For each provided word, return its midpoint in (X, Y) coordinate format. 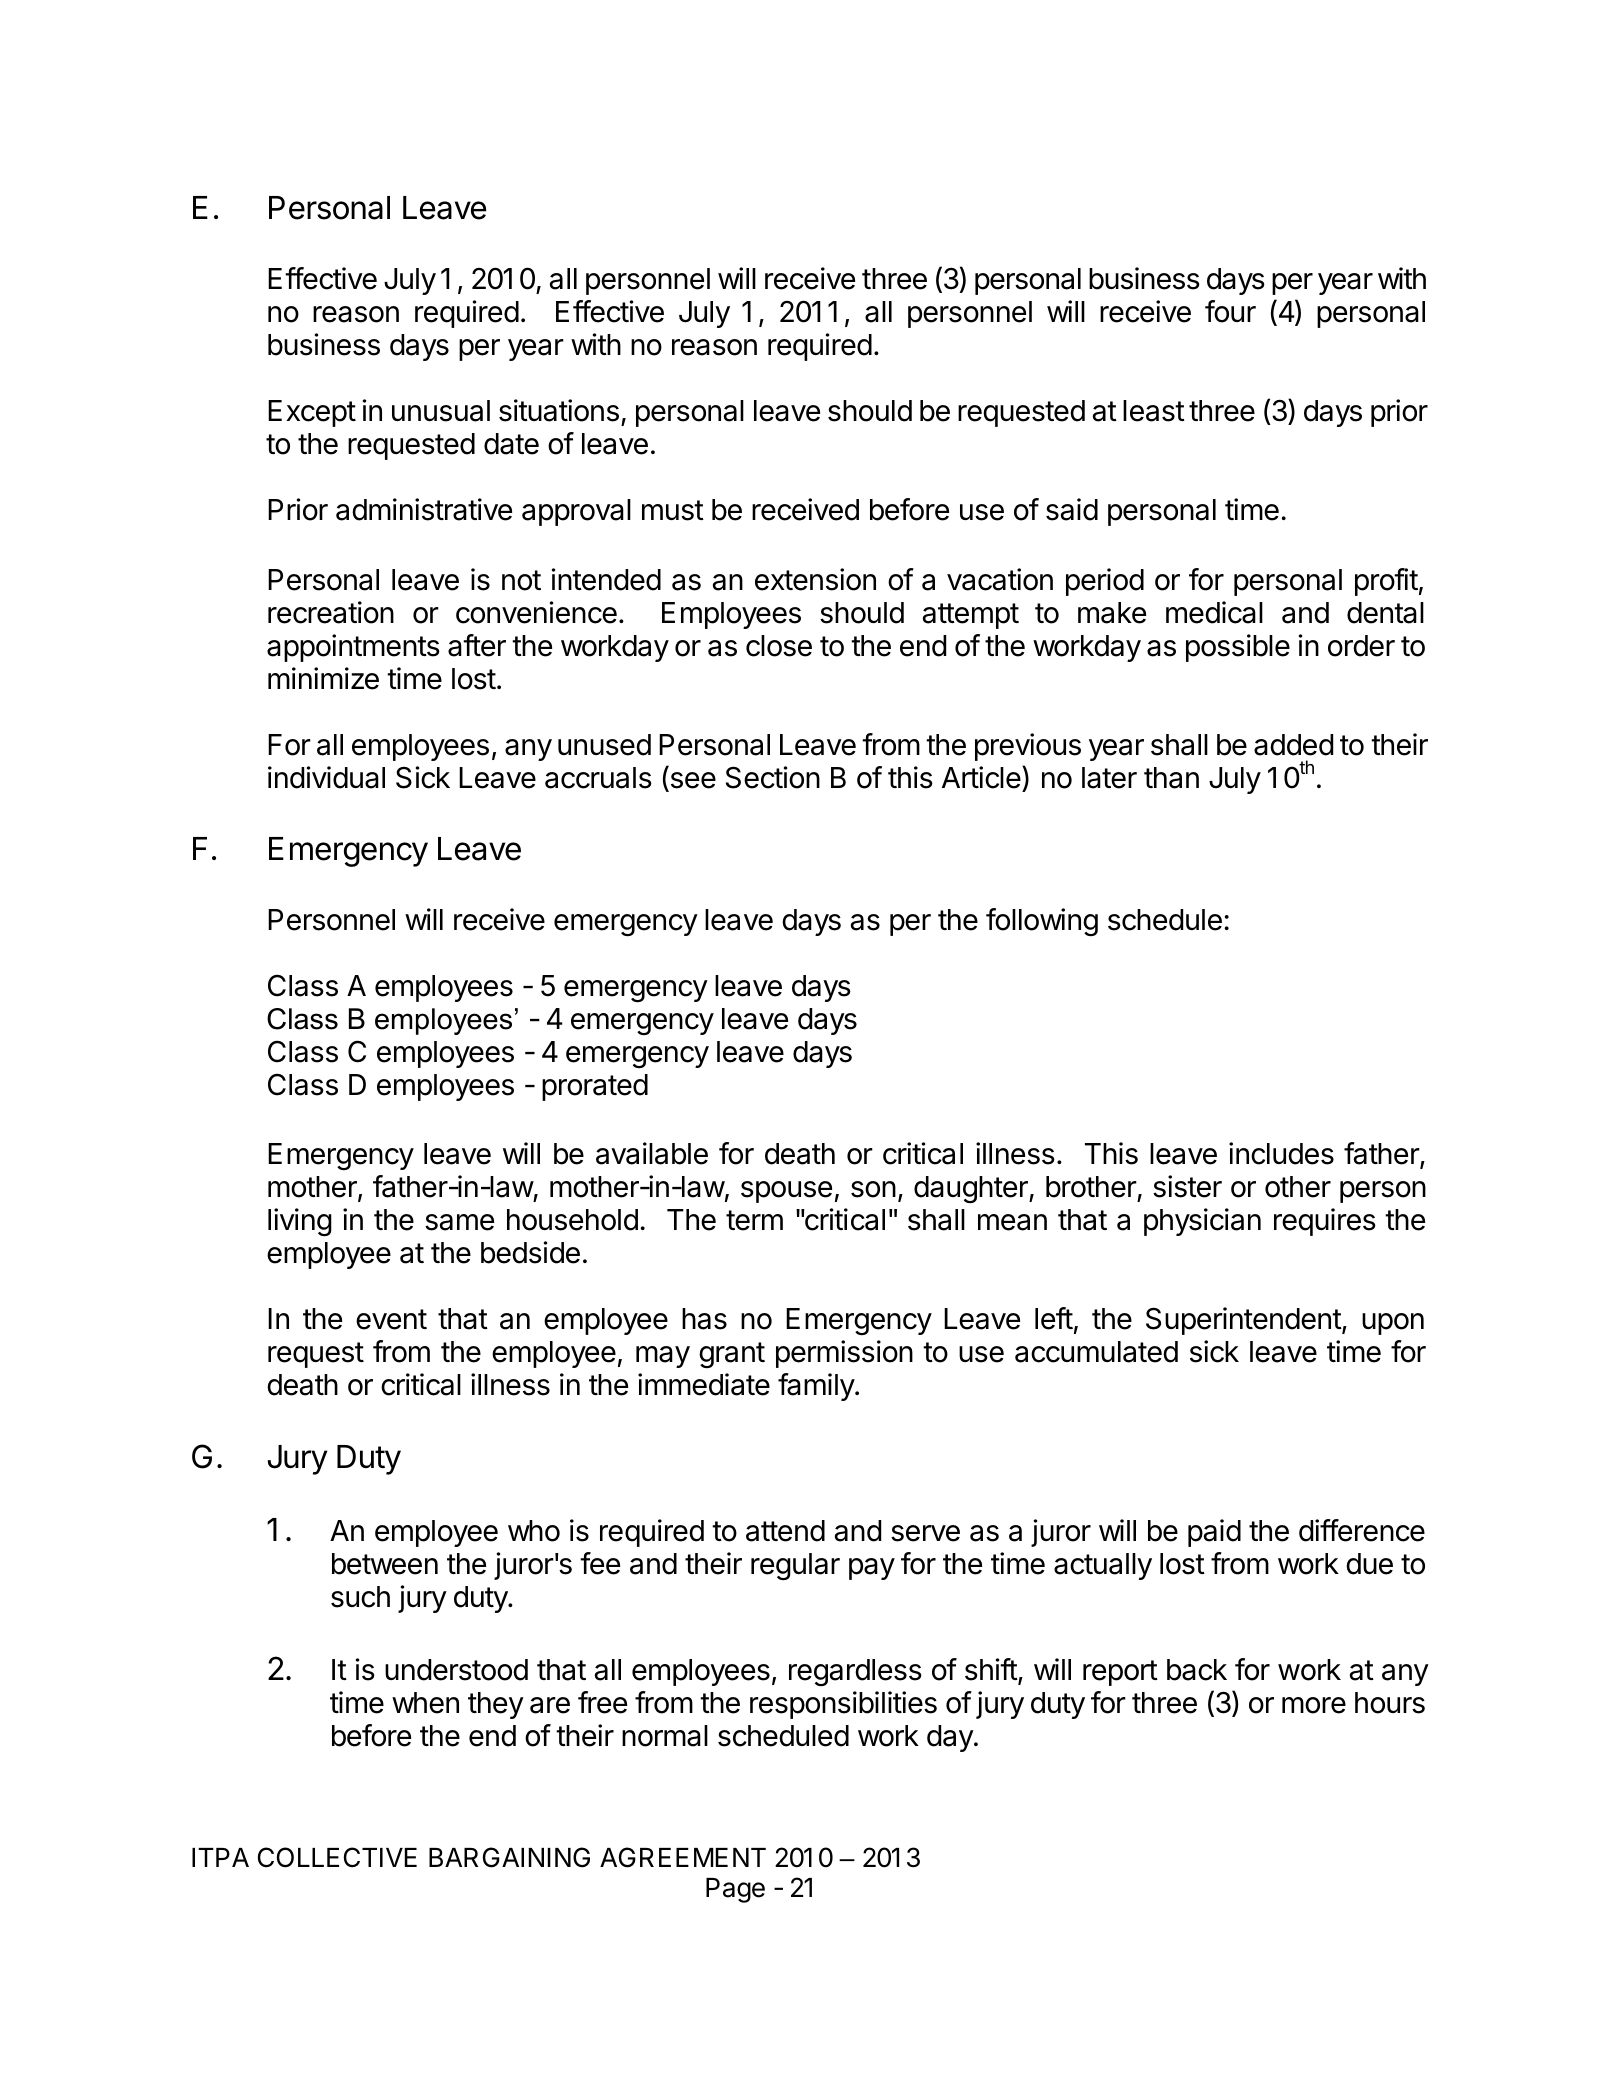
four (1230, 311)
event (391, 1319)
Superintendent (1244, 1321)
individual (326, 777)
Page (735, 1890)
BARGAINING (509, 1857)
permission (844, 1354)
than (1171, 778)
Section (773, 777)
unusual (441, 411)
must (673, 510)
